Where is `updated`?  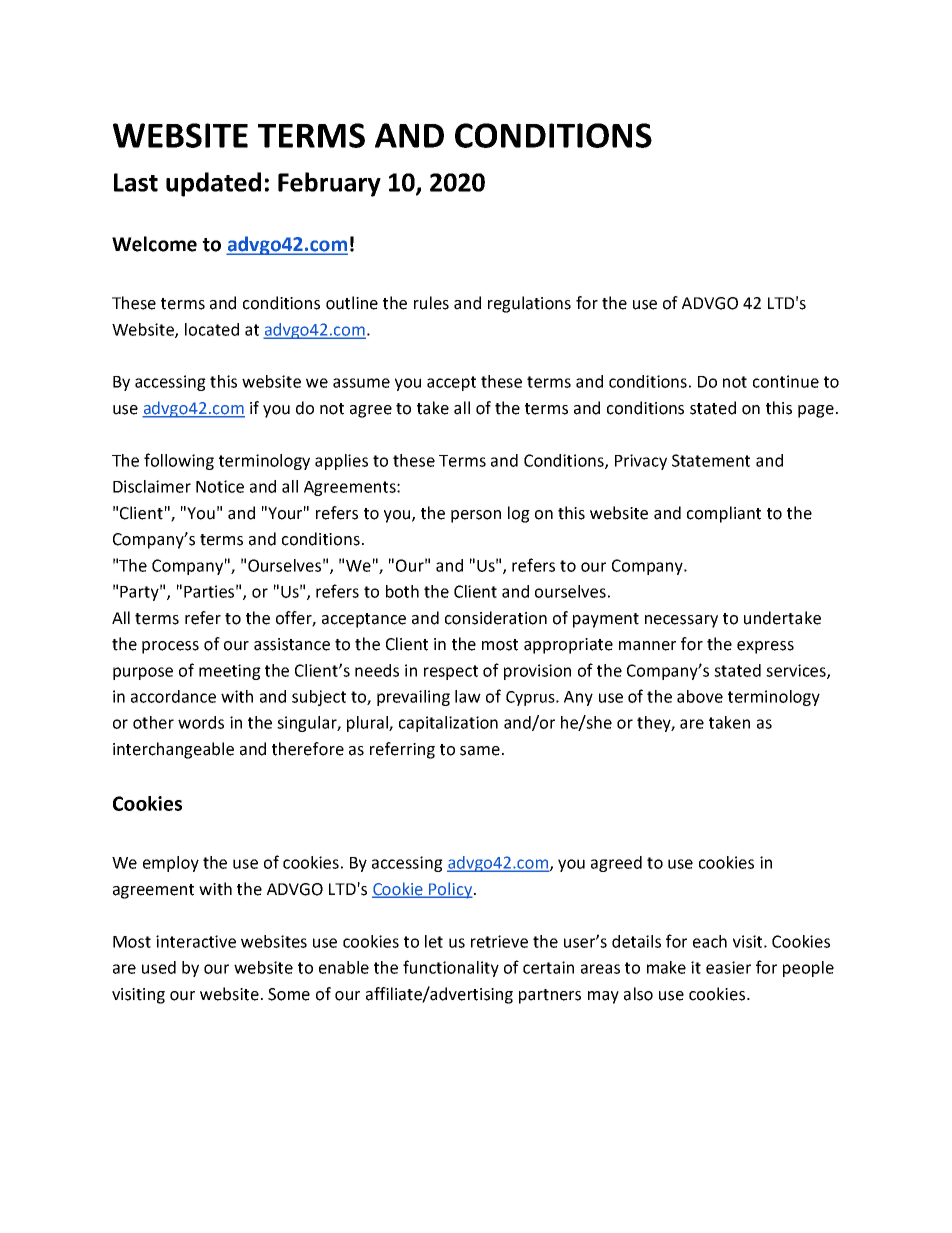
updated is located at coordinates (213, 184).
